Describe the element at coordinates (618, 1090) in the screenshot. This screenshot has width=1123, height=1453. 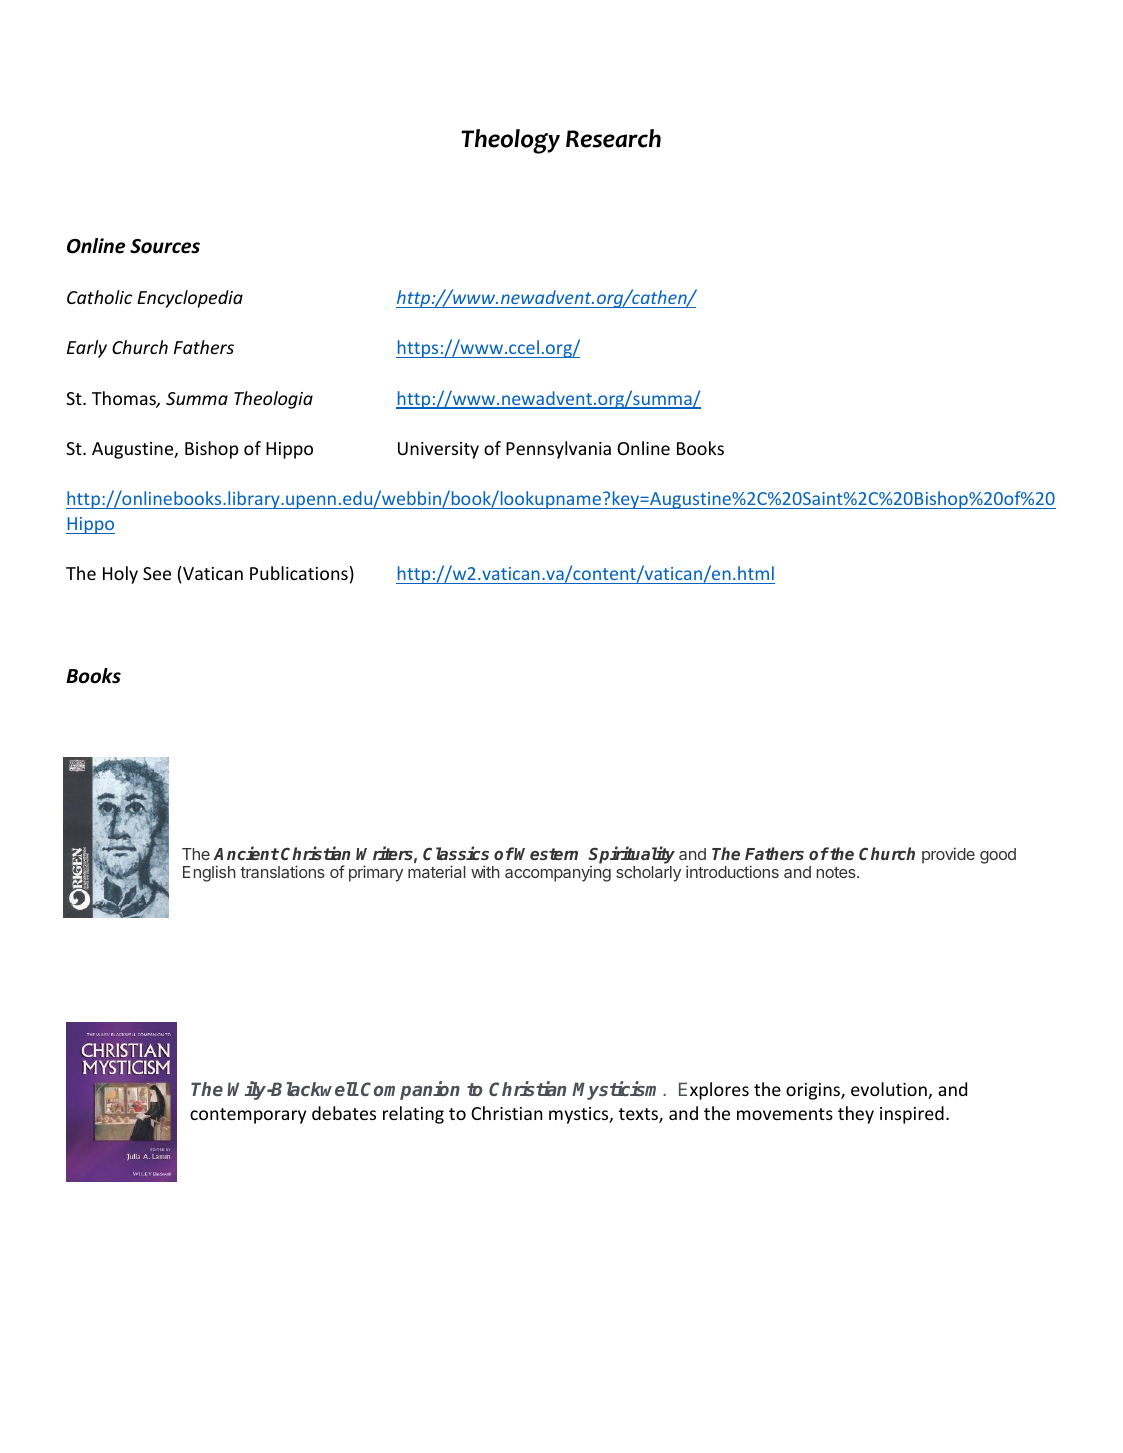
I see `Mysticism` at that location.
